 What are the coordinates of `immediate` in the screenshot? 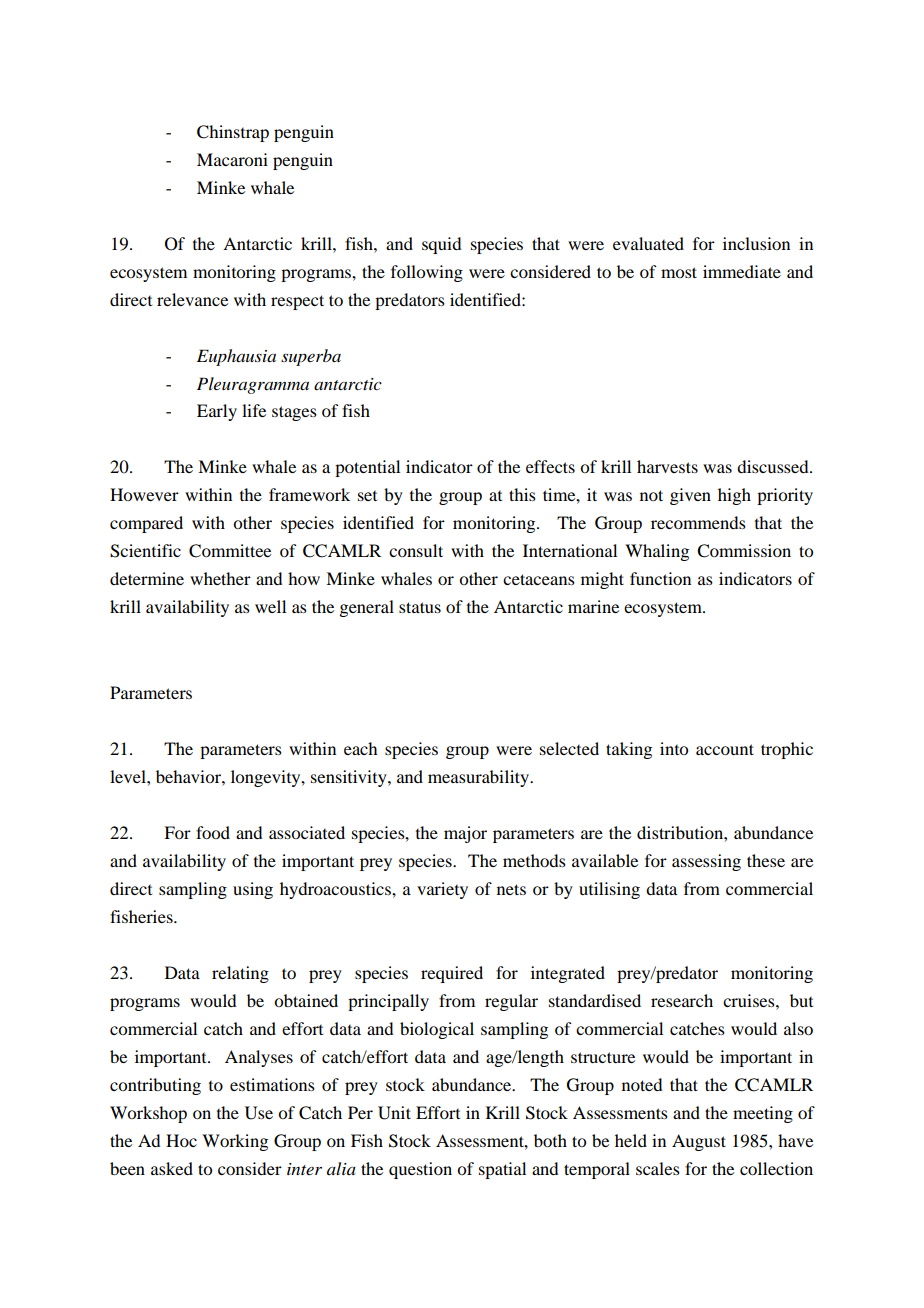 It's located at (742, 271).
